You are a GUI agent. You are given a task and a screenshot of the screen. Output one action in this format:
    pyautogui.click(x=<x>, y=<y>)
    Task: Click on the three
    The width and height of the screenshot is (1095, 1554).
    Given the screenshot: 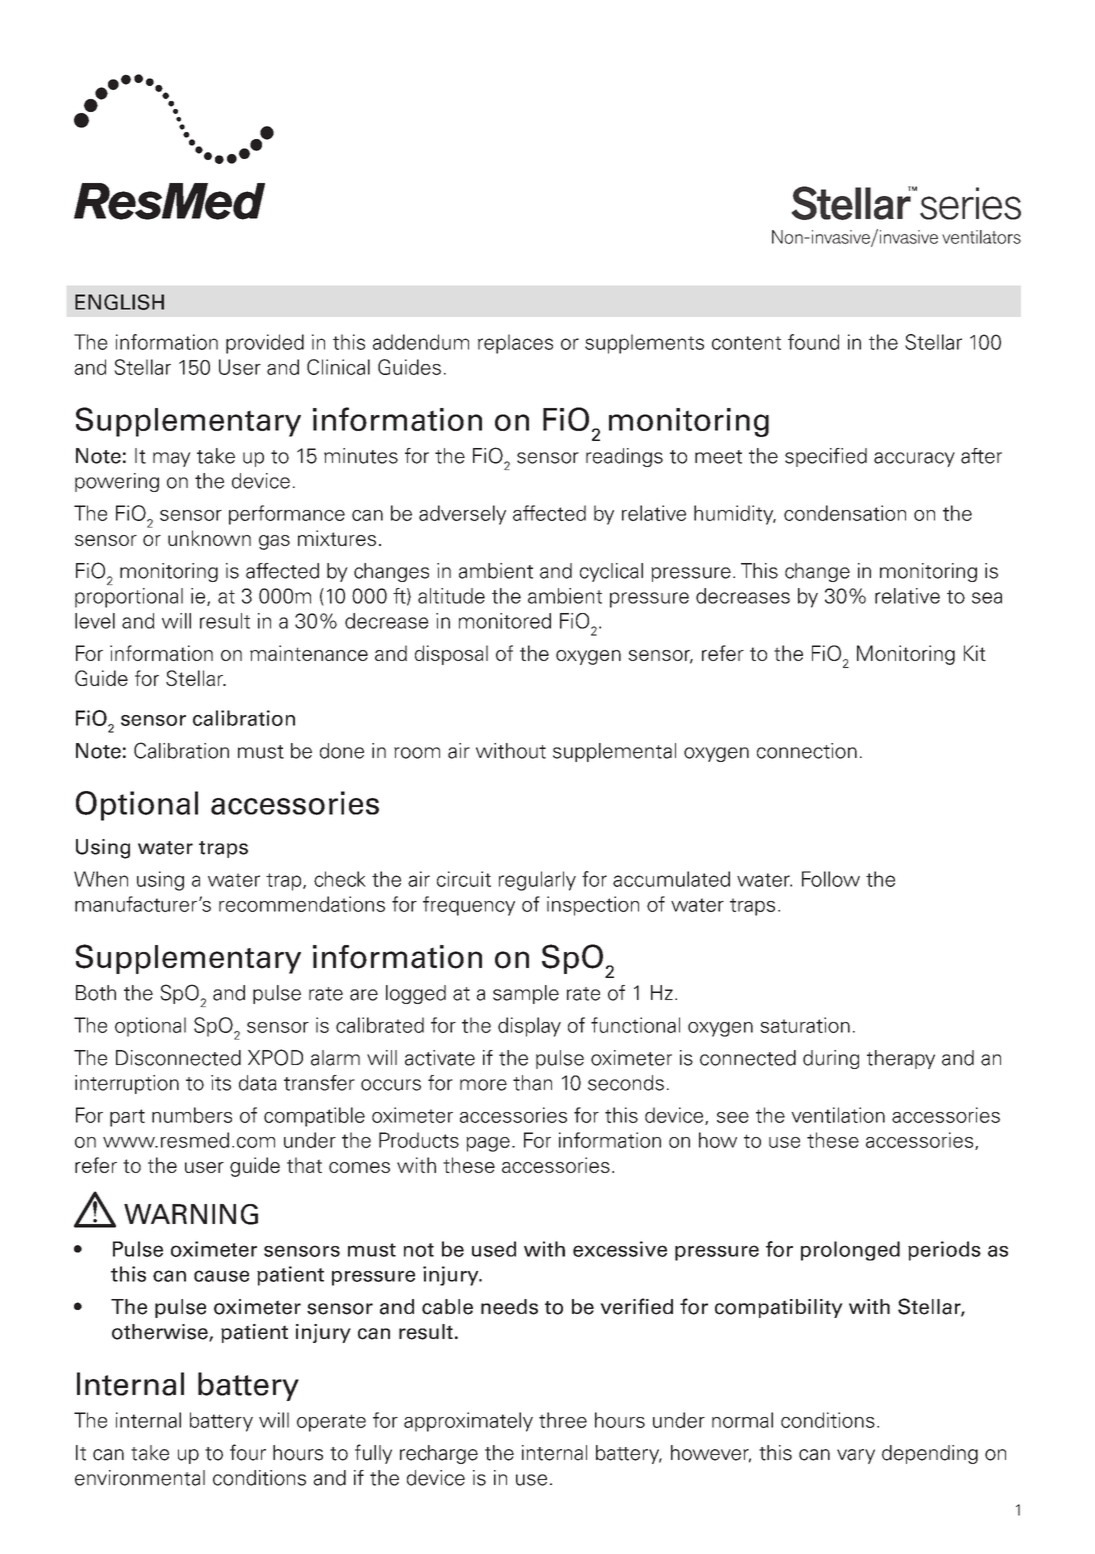 What is the action you would take?
    pyautogui.click(x=563, y=1420)
